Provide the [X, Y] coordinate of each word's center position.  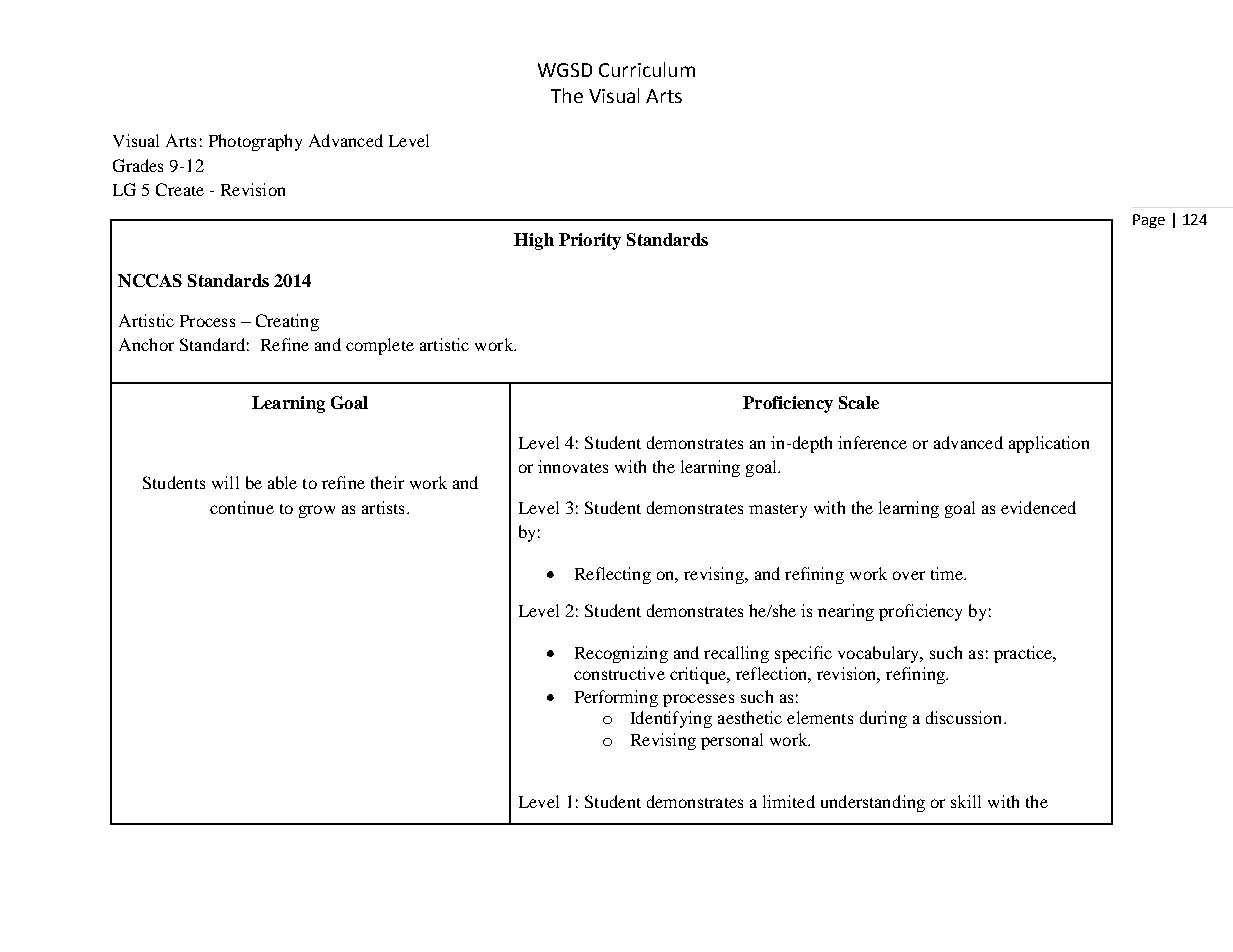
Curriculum [647, 69]
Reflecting [613, 575]
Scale [859, 402]
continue [242, 507]
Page [1149, 221]
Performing [616, 698]
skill [966, 801]
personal [732, 741]
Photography [255, 142]
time [948, 573]
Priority [590, 241]
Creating [287, 322]
